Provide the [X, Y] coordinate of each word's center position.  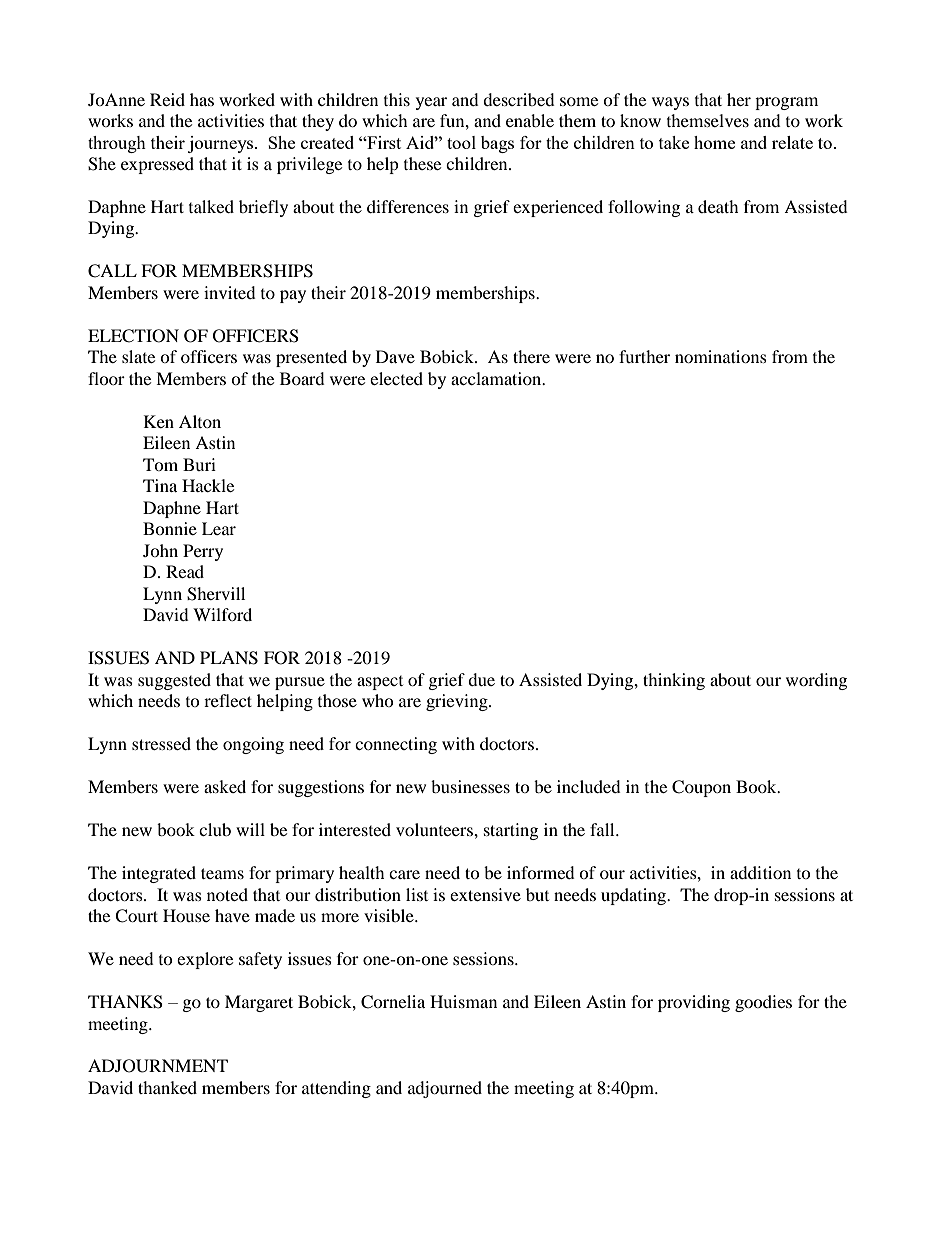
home [714, 142]
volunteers [435, 829]
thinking [674, 681]
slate [138, 356]
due [481, 679]
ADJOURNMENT [158, 1066]
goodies [763, 1003]
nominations [721, 356]
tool [461, 142]
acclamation [497, 378]
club [215, 829]
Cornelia [393, 1002]
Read [185, 571]
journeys [222, 144]
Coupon [701, 788]
